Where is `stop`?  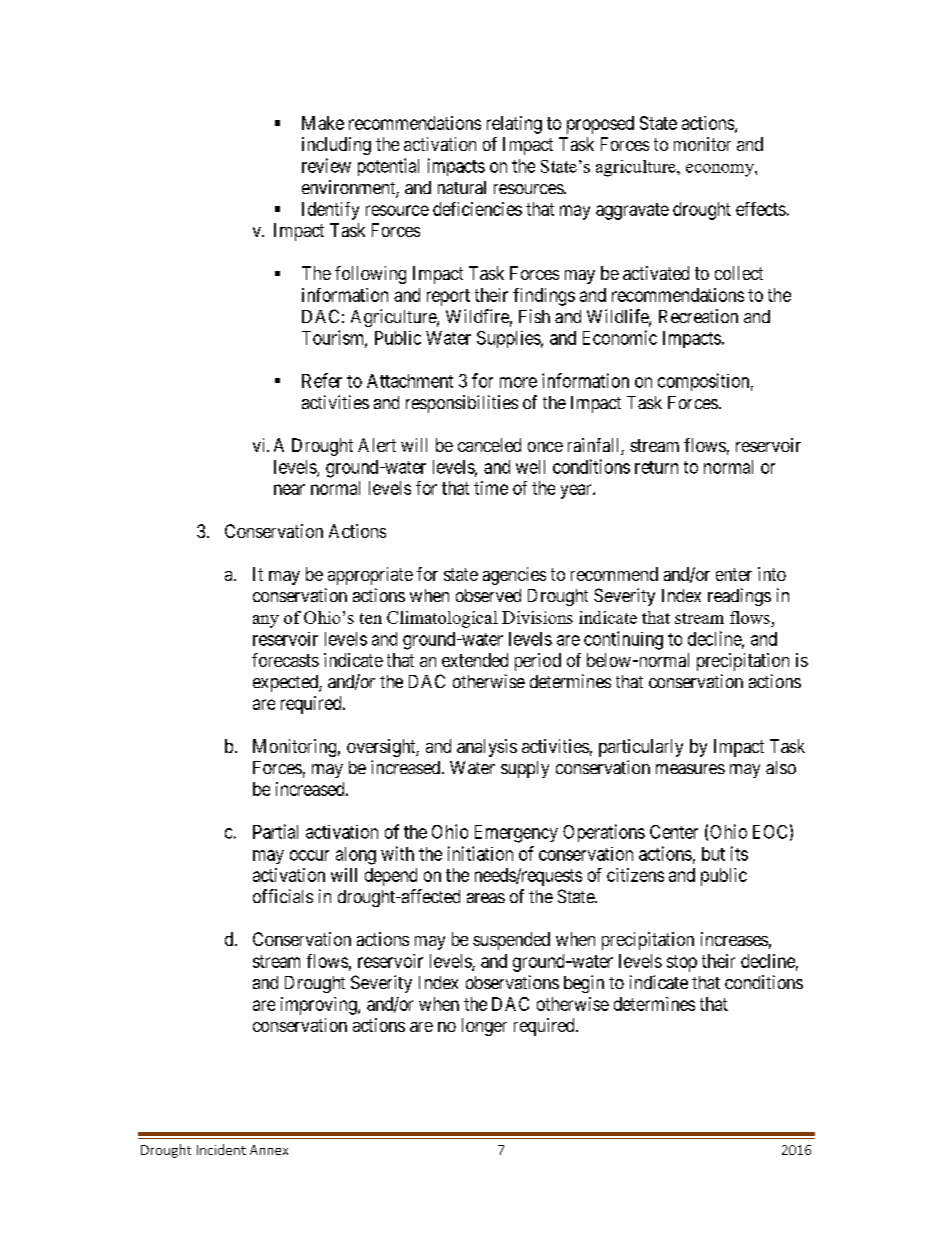
stop is located at coordinates (682, 963).
